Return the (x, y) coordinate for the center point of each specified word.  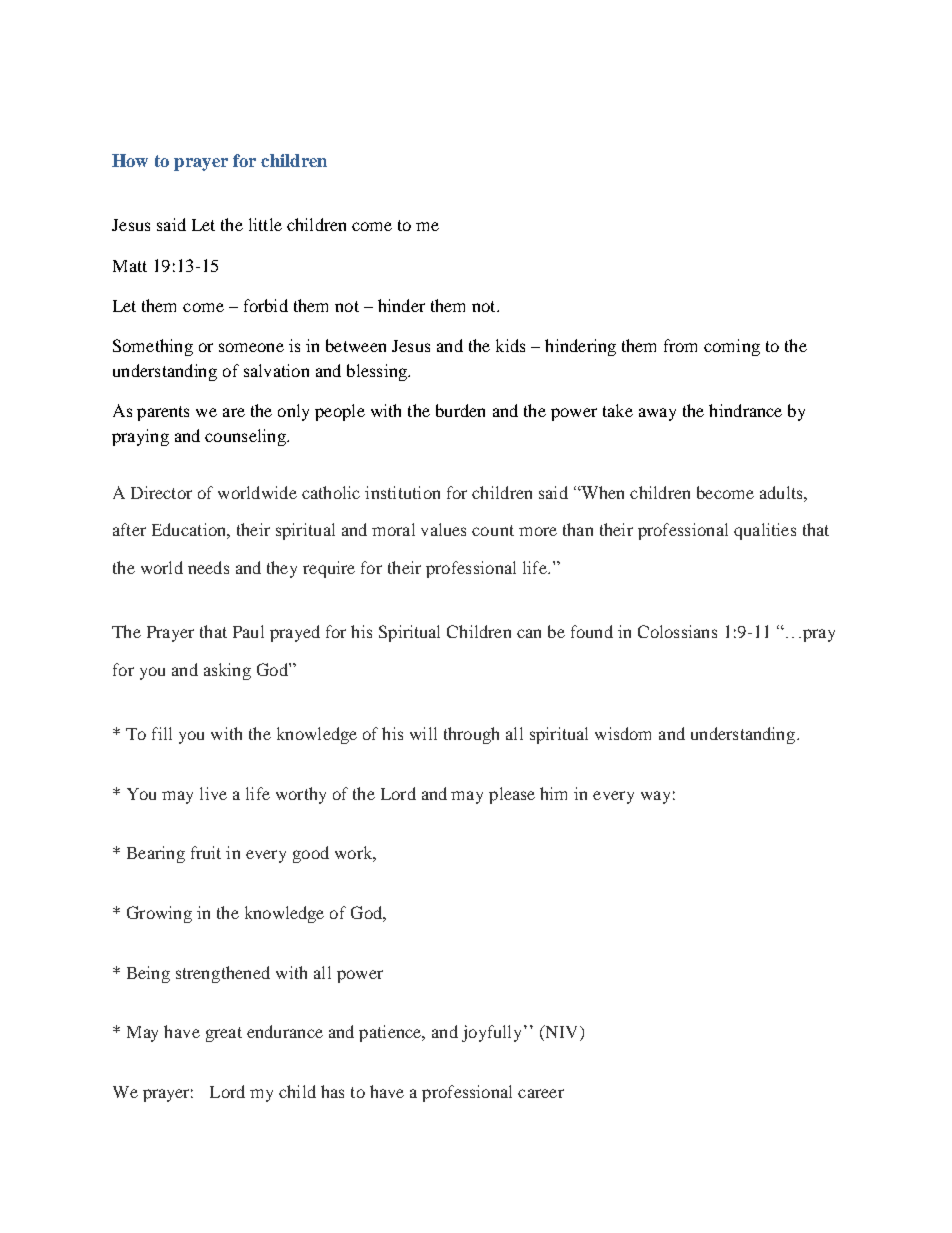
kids (510, 345)
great (224, 1034)
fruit (206, 852)
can (529, 633)
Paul (248, 631)
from (680, 345)
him (553, 793)
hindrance (745, 410)
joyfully (491, 1033)
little (265, 224)
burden (460, 410)
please (512, 795)
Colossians (677, 631)
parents (163, 413)
